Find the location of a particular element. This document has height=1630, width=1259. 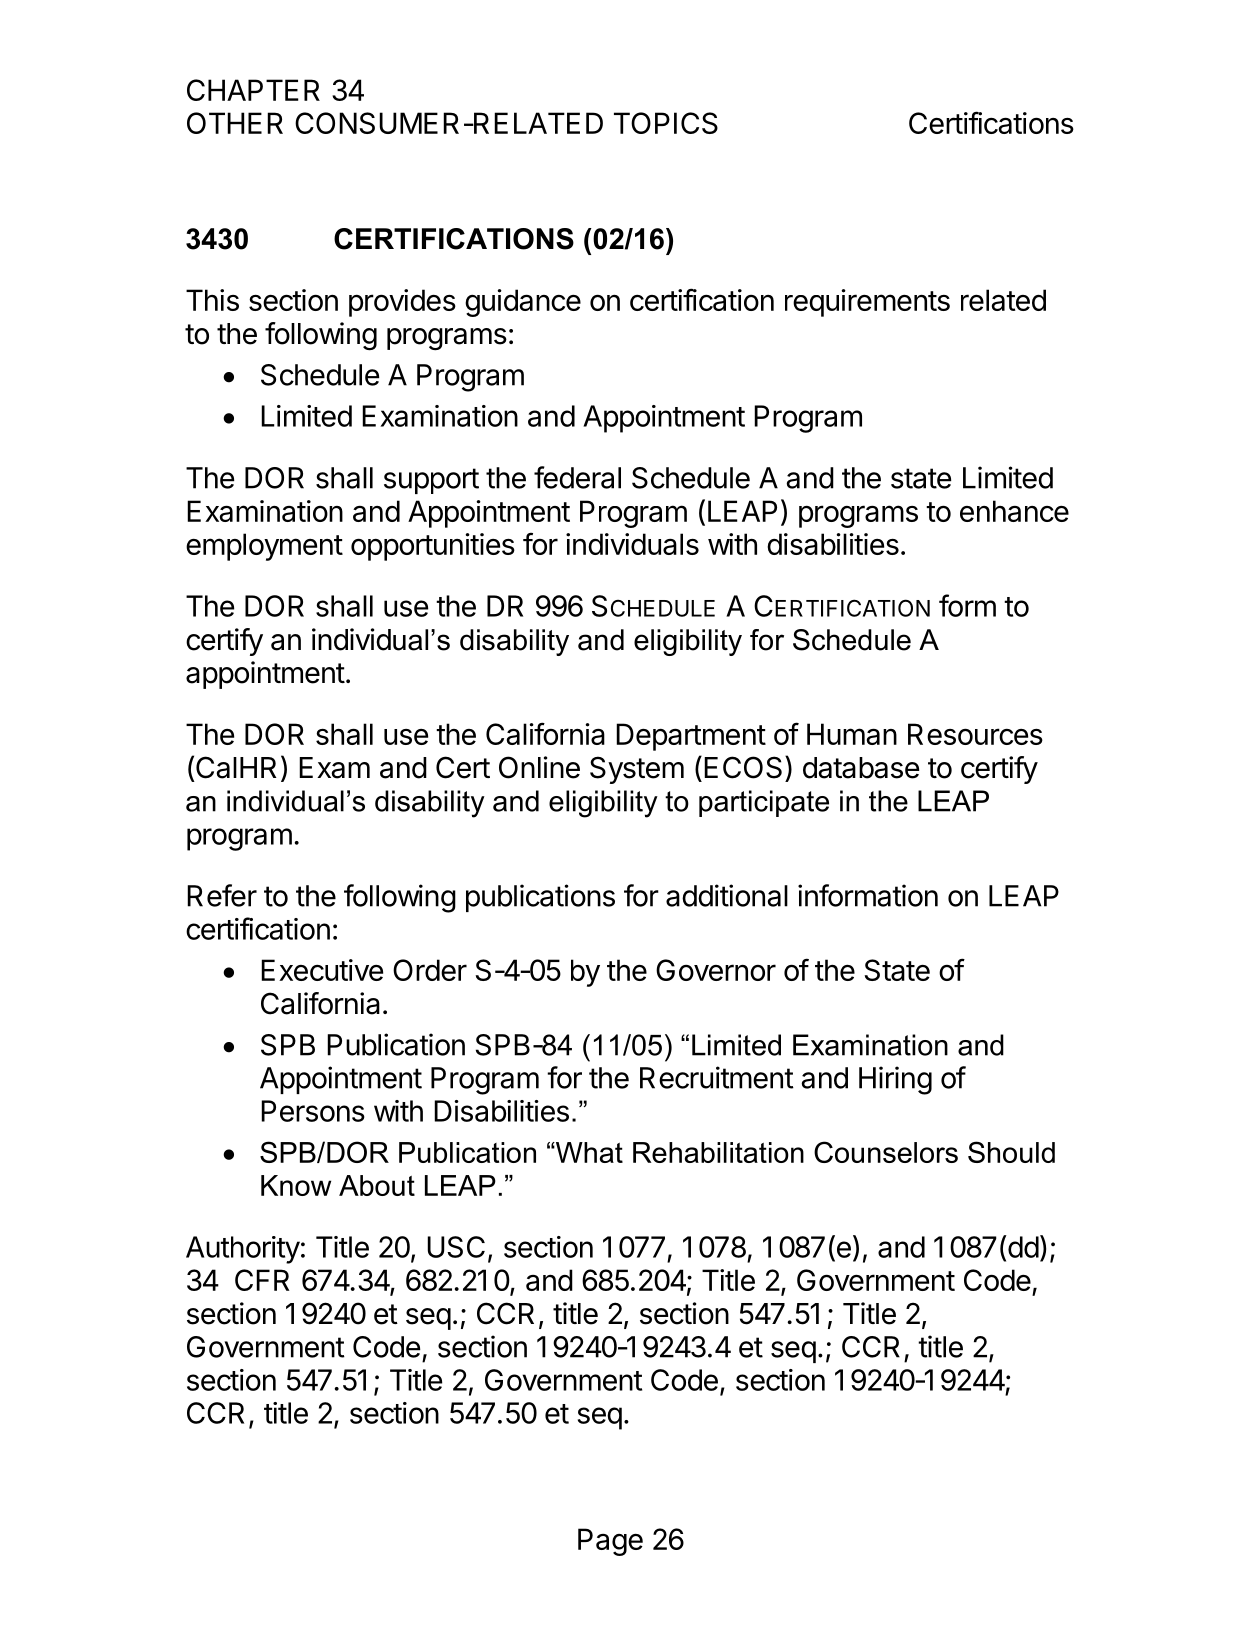

CHAPTER is located at coordinates (253, 90).
